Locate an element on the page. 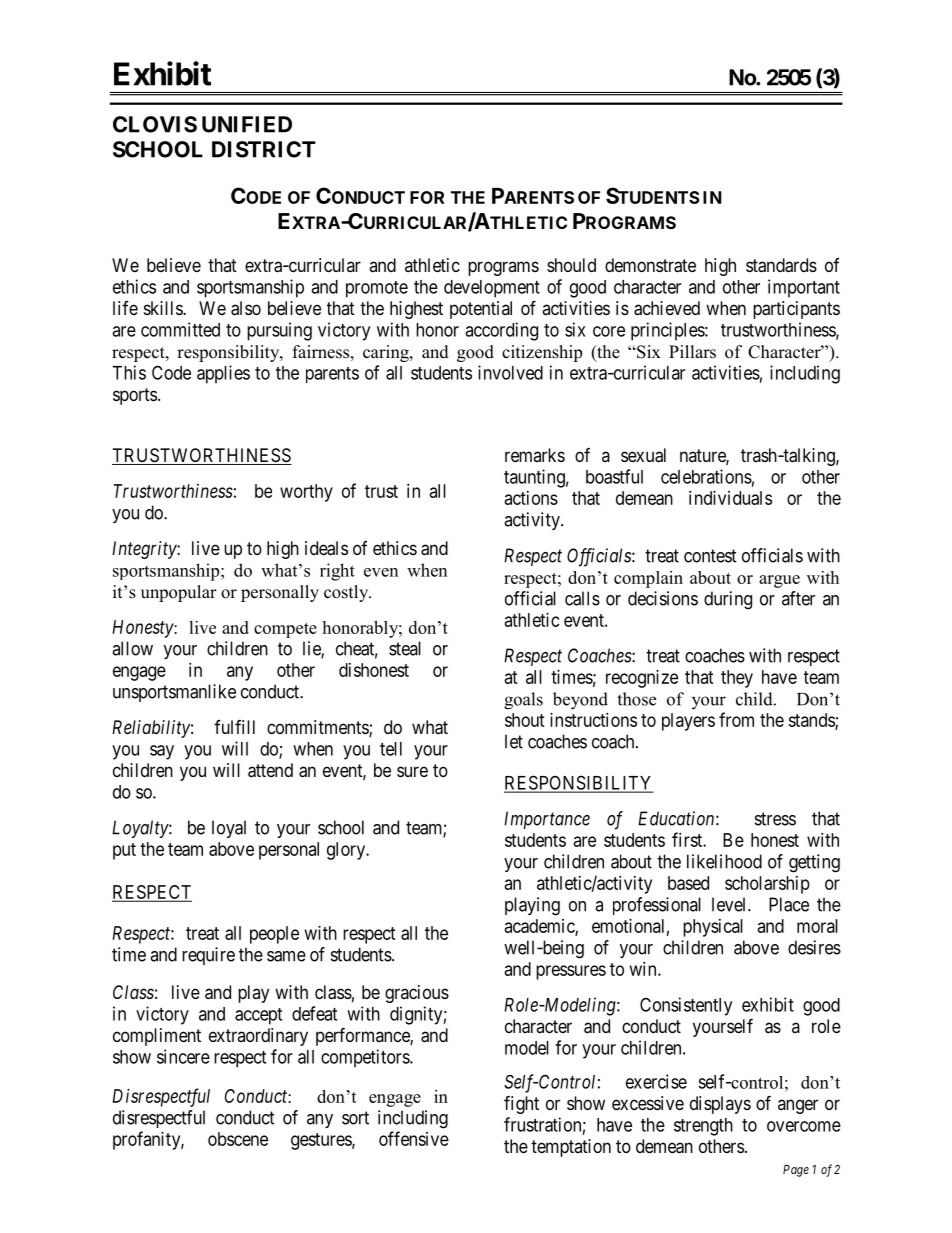 This image has height=1233, width=952. strength is located at coordinates (703, 1127).
